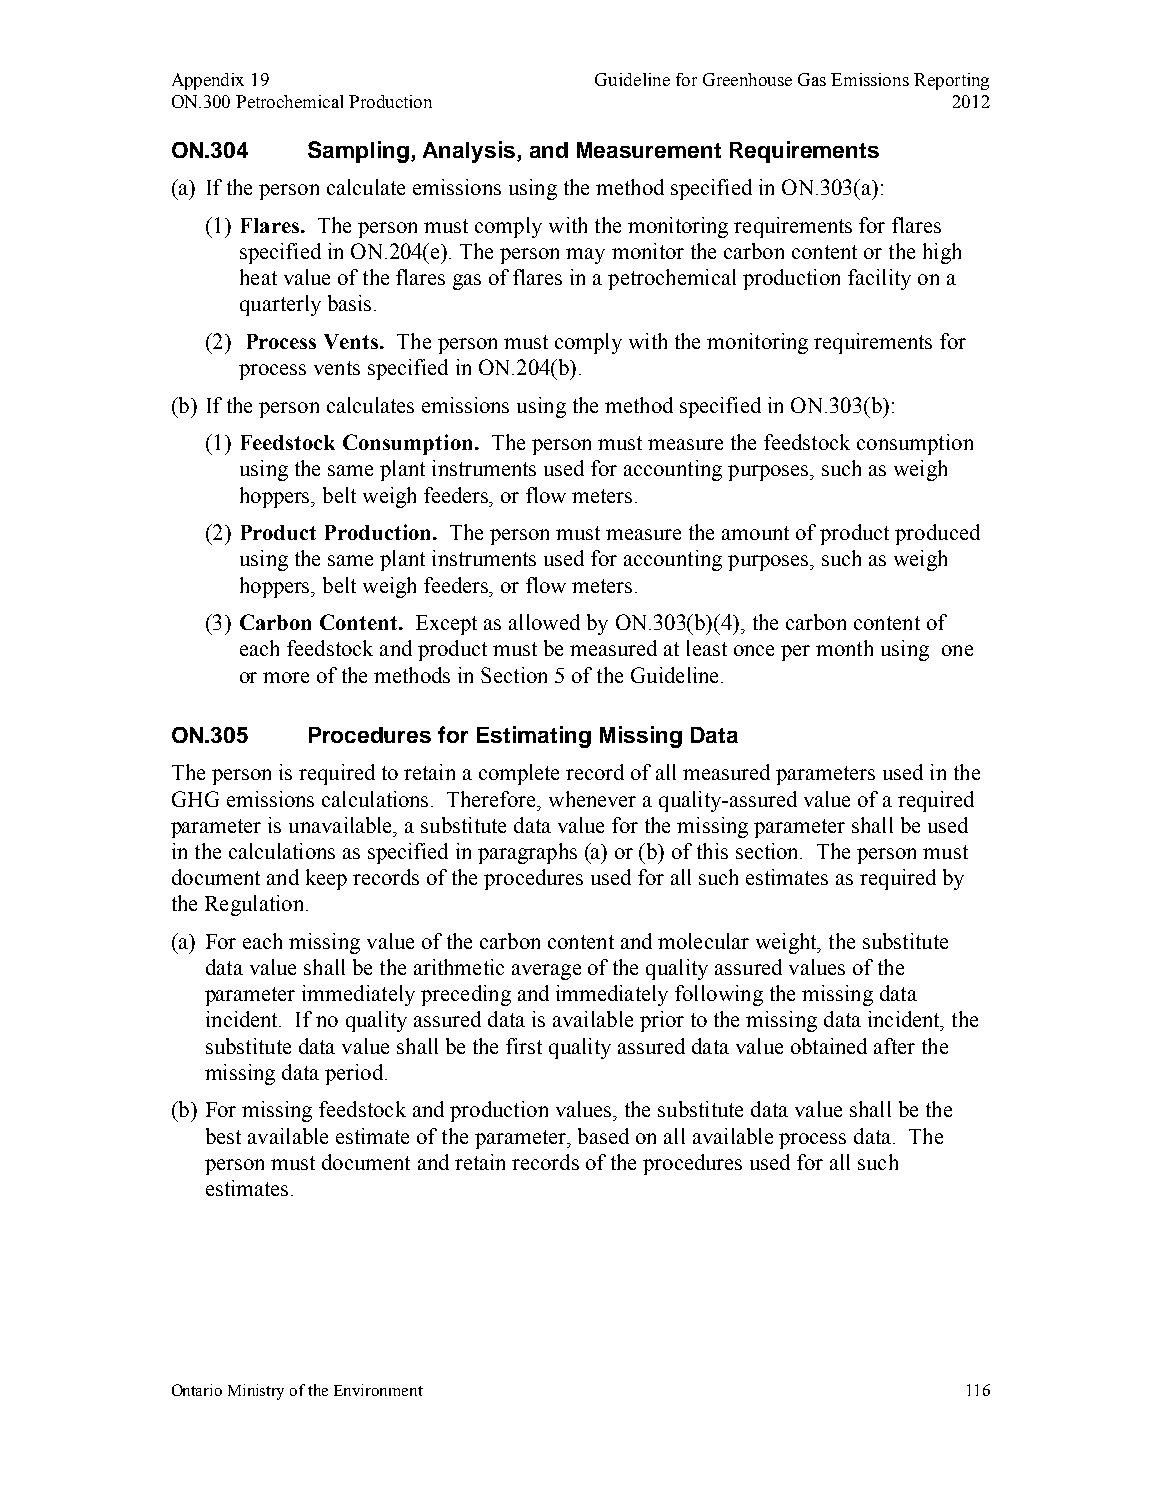 Image resolution: width=1161 pixels, height=1503 pixels. What do you see at coordinates (470, 152) in the document?
I see `Analysis` at bounding box center [470, 152].
